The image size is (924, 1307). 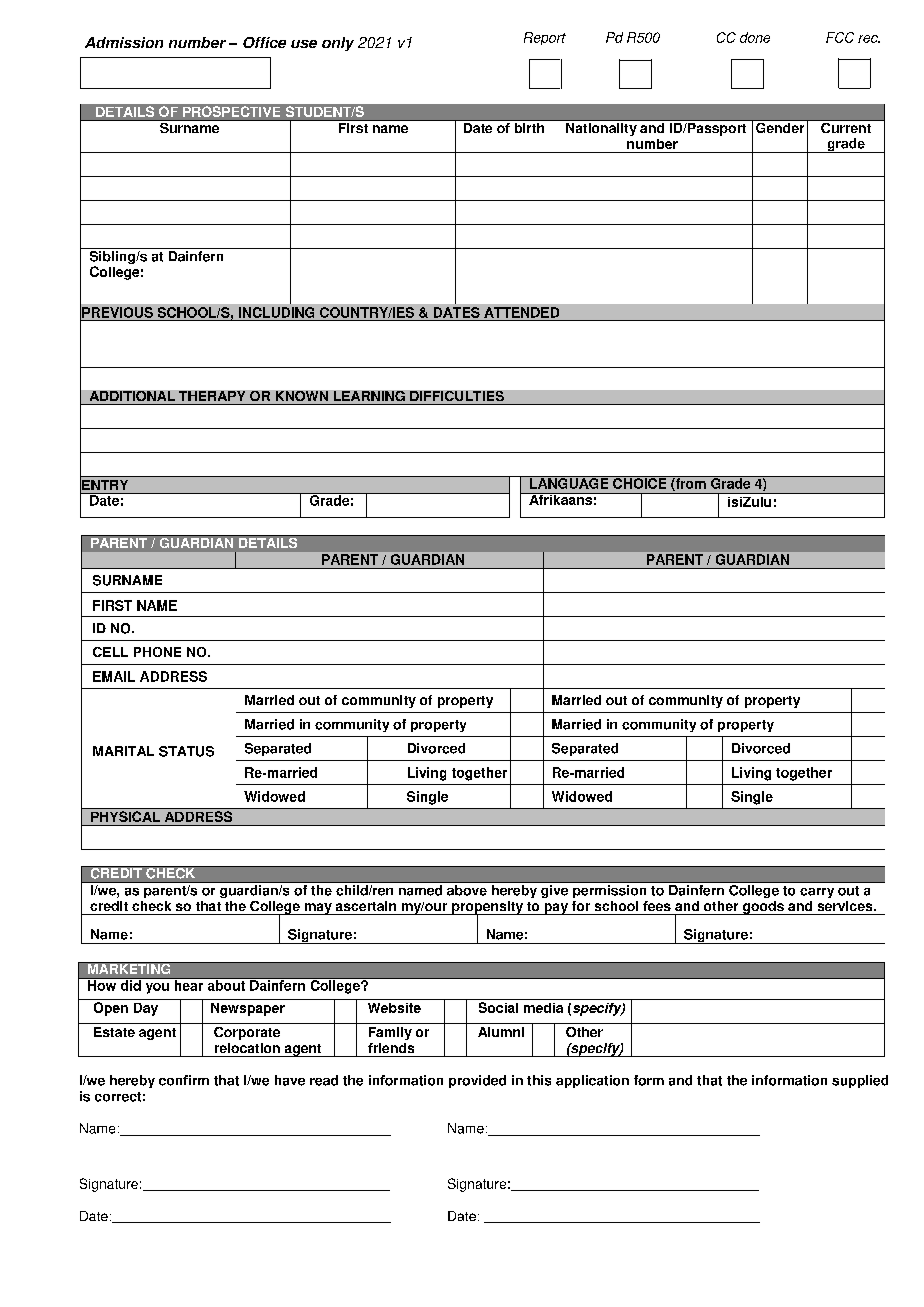 I want to click on CELL, so click(x=110, y=652).
